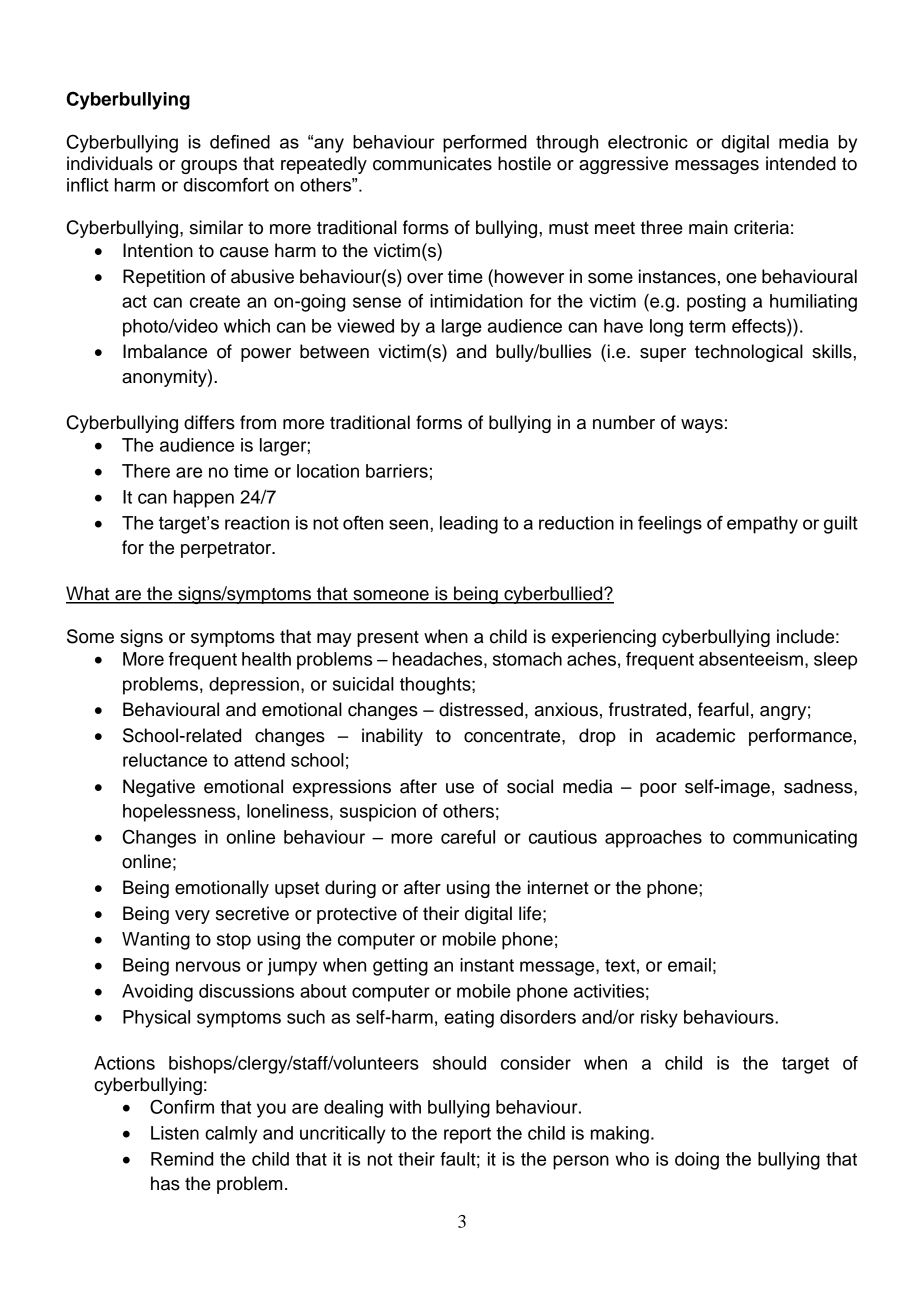 This image has height=1308, width=924. What do you see at coordinates (801, 163) in the image?
I see `intended` at bounding box center [801, 163].
